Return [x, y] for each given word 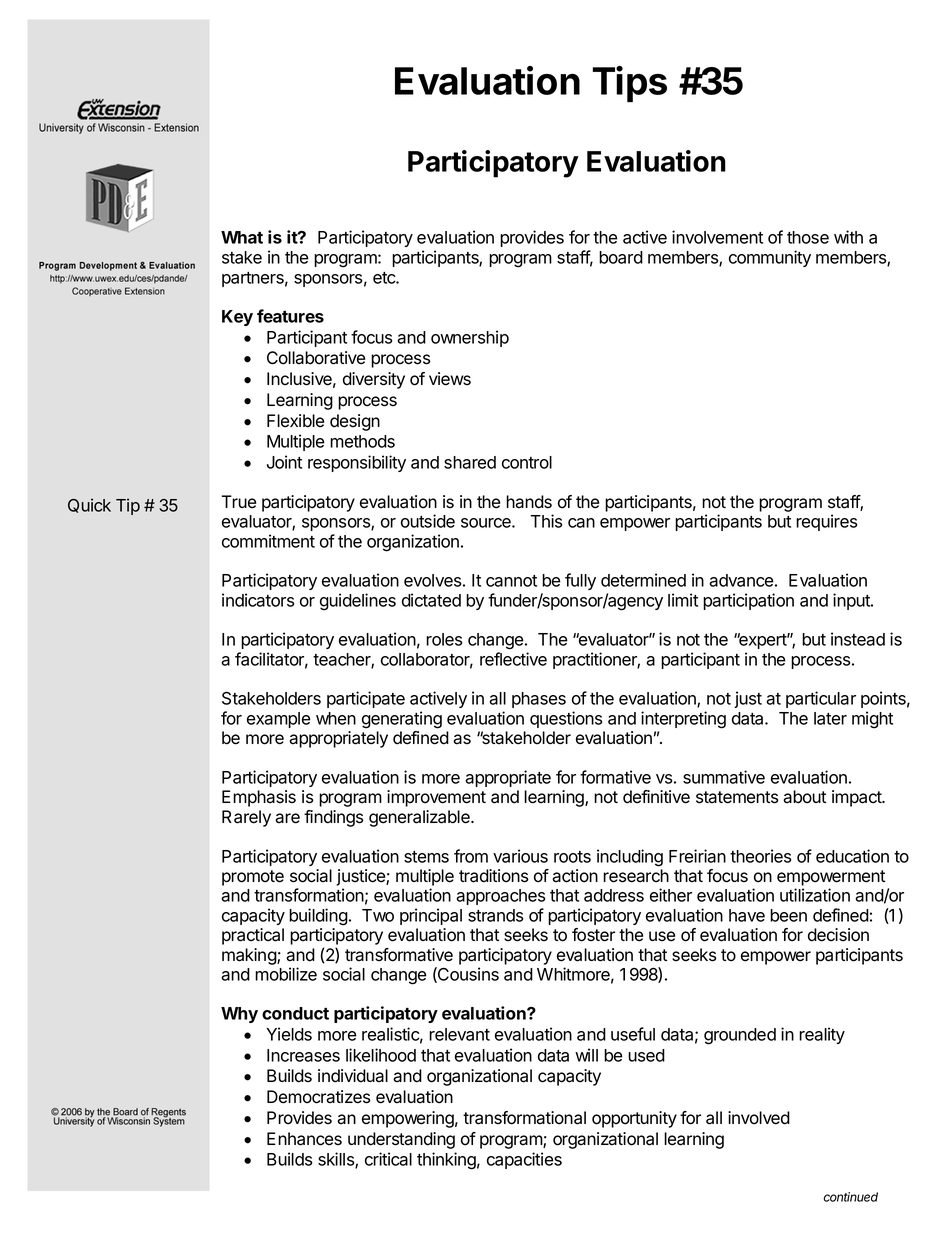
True [238, 502]
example [279, 720]
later [830, 718]
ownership [470, 338]
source [487, 523]
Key [237, 318]
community [770, 258]
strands [495, 915]
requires [826, 522]
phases [539, 700]
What [242, 237]
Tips [630, 84]
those [808, 237]
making [250, 956]
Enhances [304, 1139]
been [788, 915]
